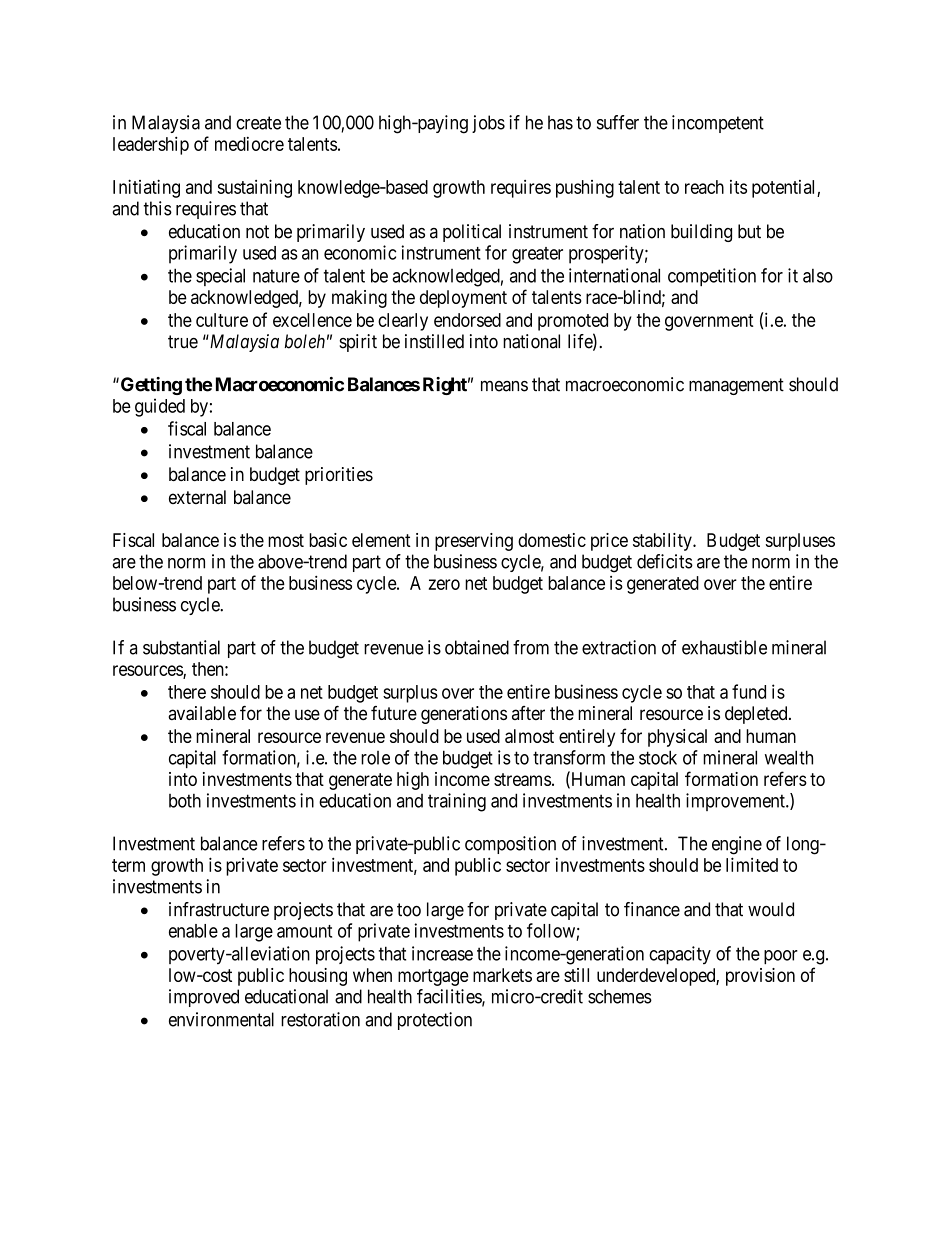 The image size is (952, 1233). What do you see at coordinates (718, 124) in the image?
I see `incompetent` at bounding box center [718, 124].
